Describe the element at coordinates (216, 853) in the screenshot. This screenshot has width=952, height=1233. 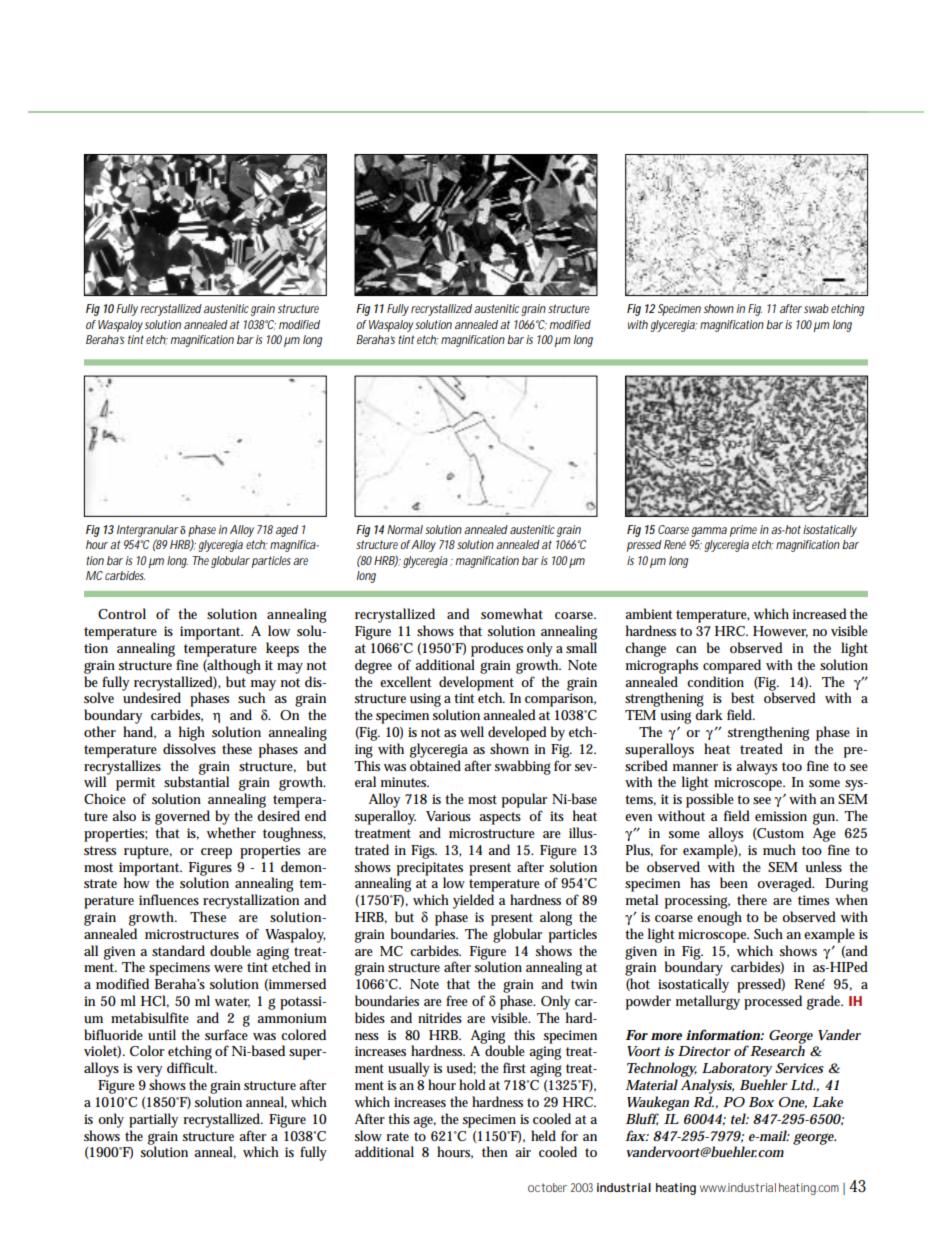
I see `creep` at that location.
